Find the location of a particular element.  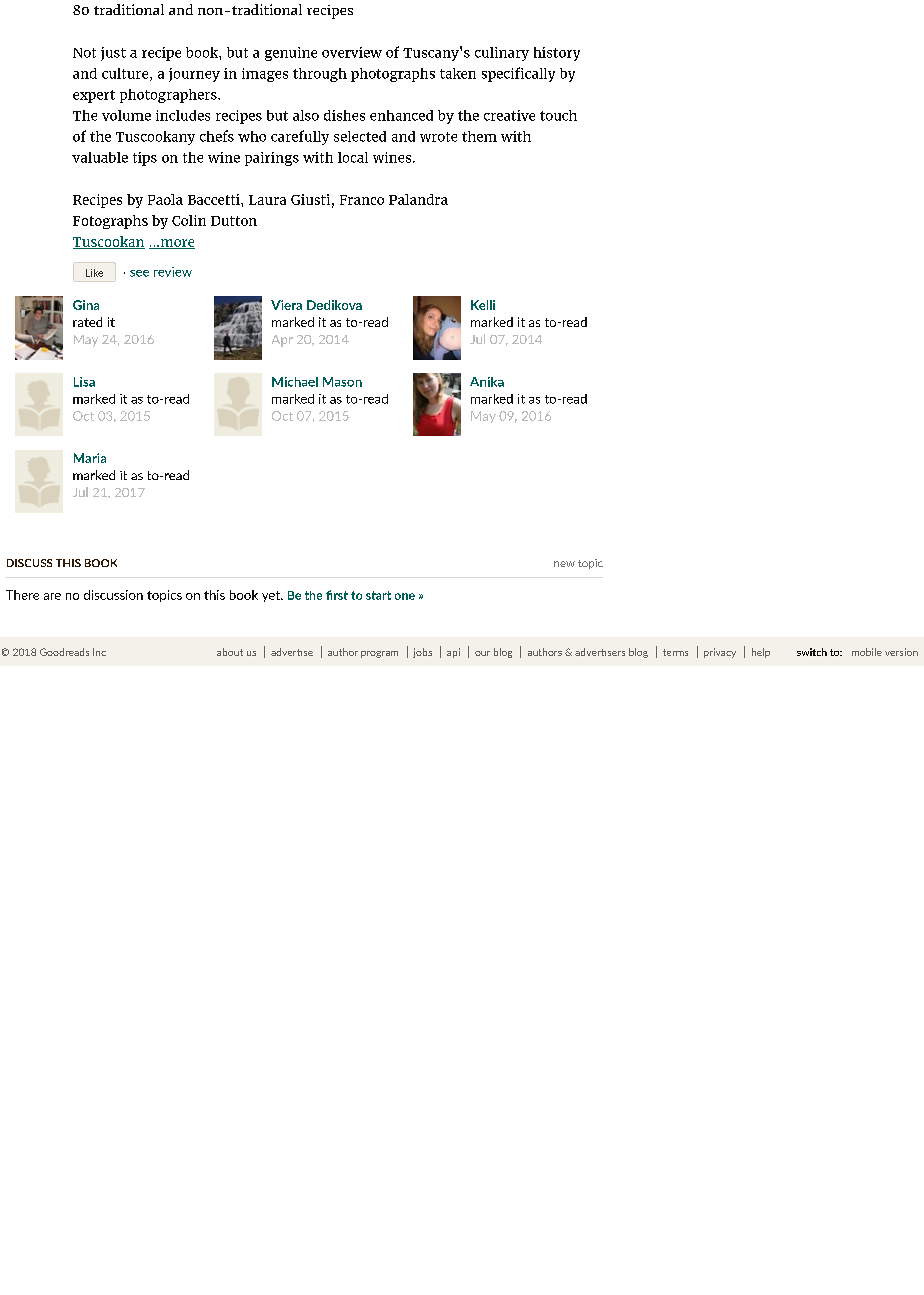

about is located at coordinates (230, 652).
